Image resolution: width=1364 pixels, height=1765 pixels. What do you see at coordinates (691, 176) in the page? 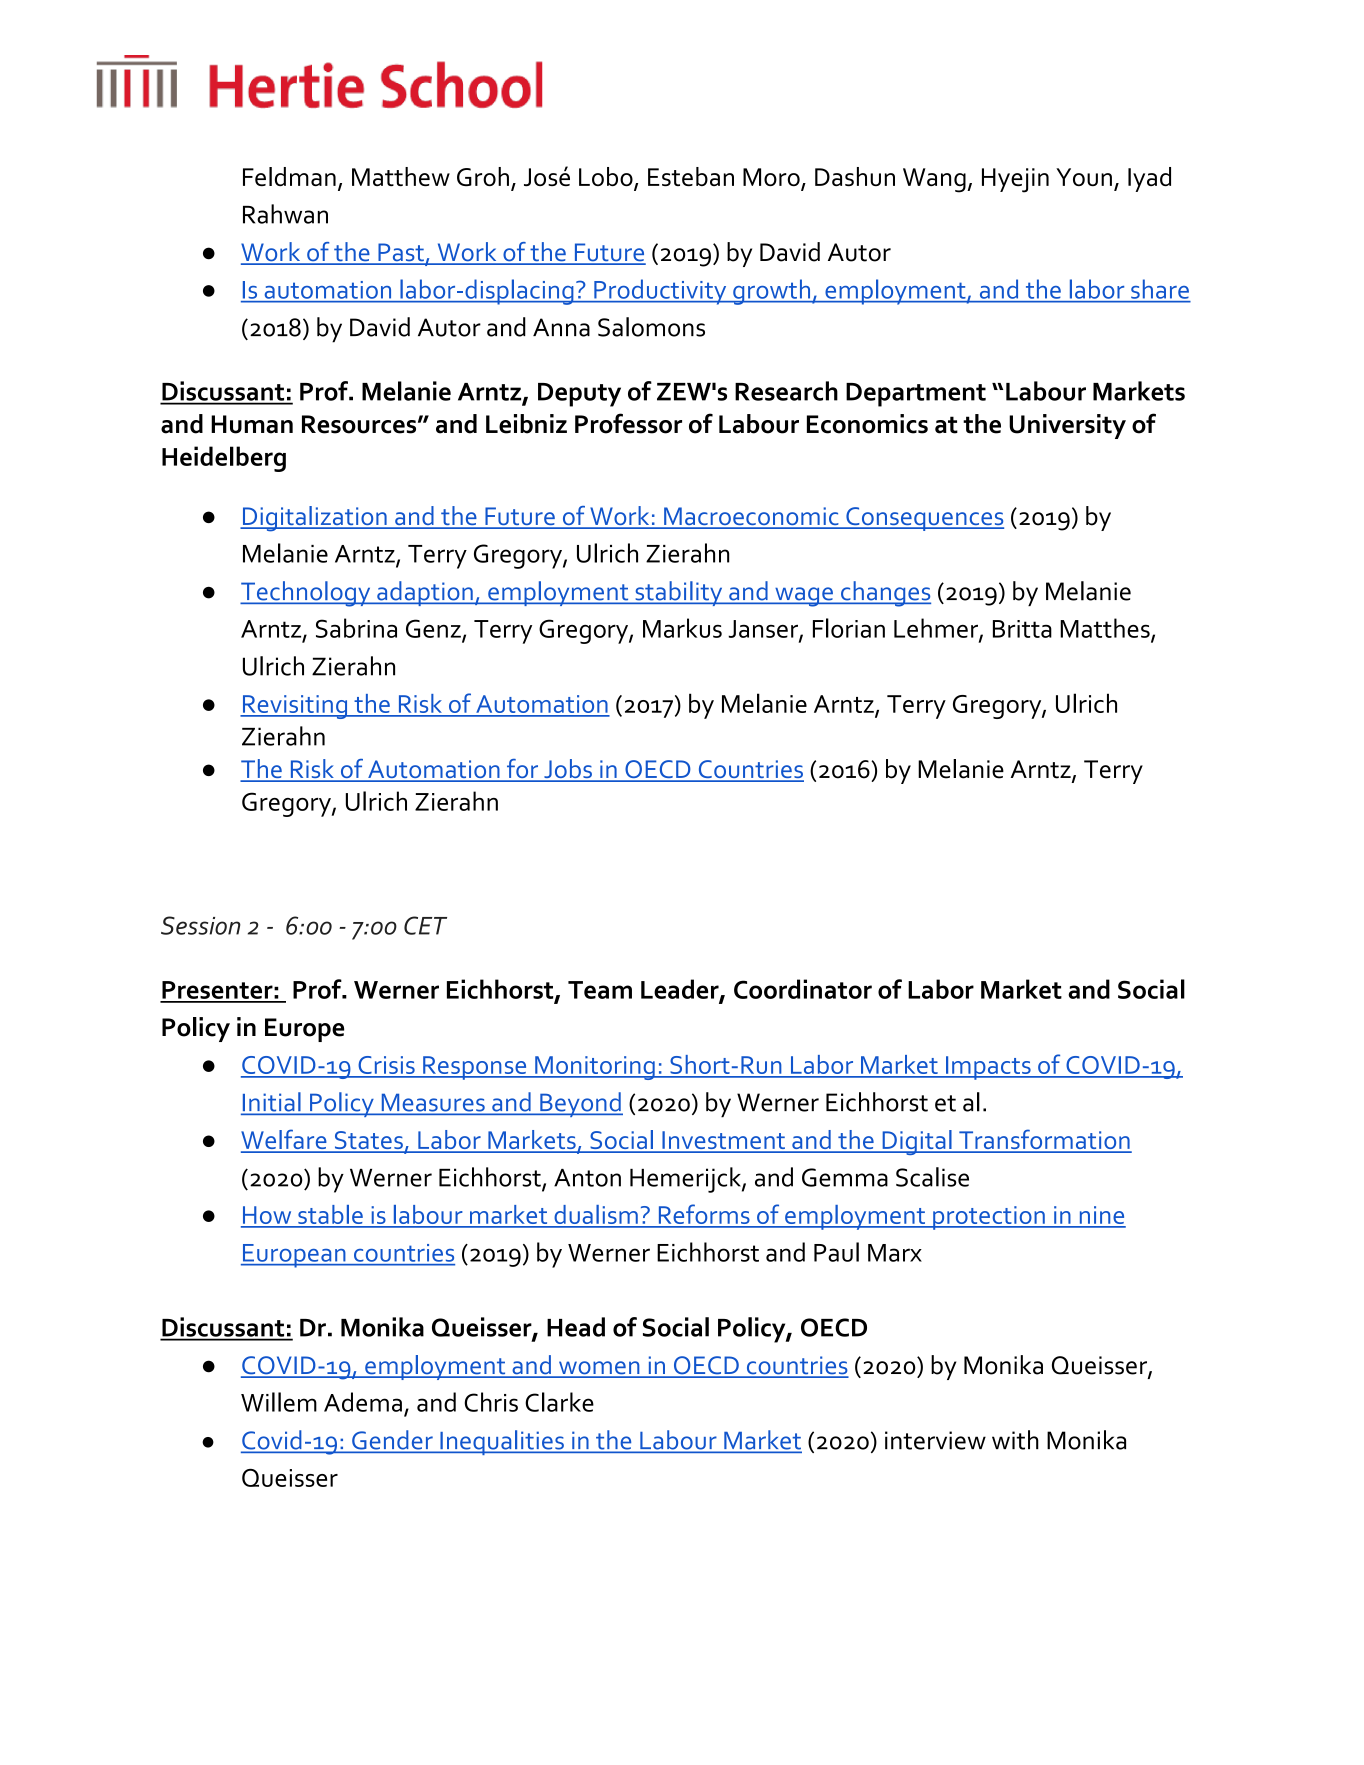
I see `Esteban` at bounding box center [691, 176].
